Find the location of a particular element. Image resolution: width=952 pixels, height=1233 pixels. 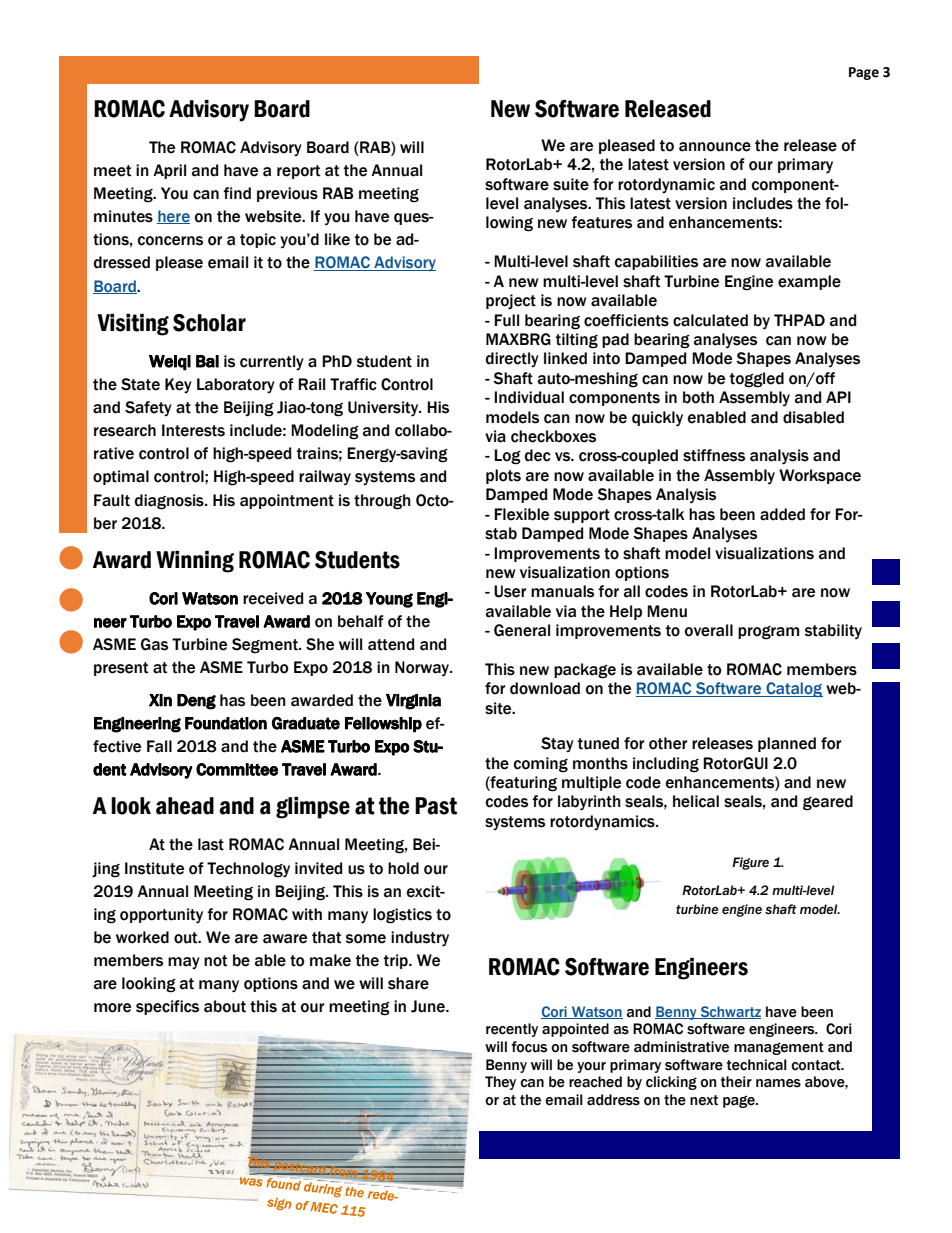

suite is located at coordinates (571, 184).
